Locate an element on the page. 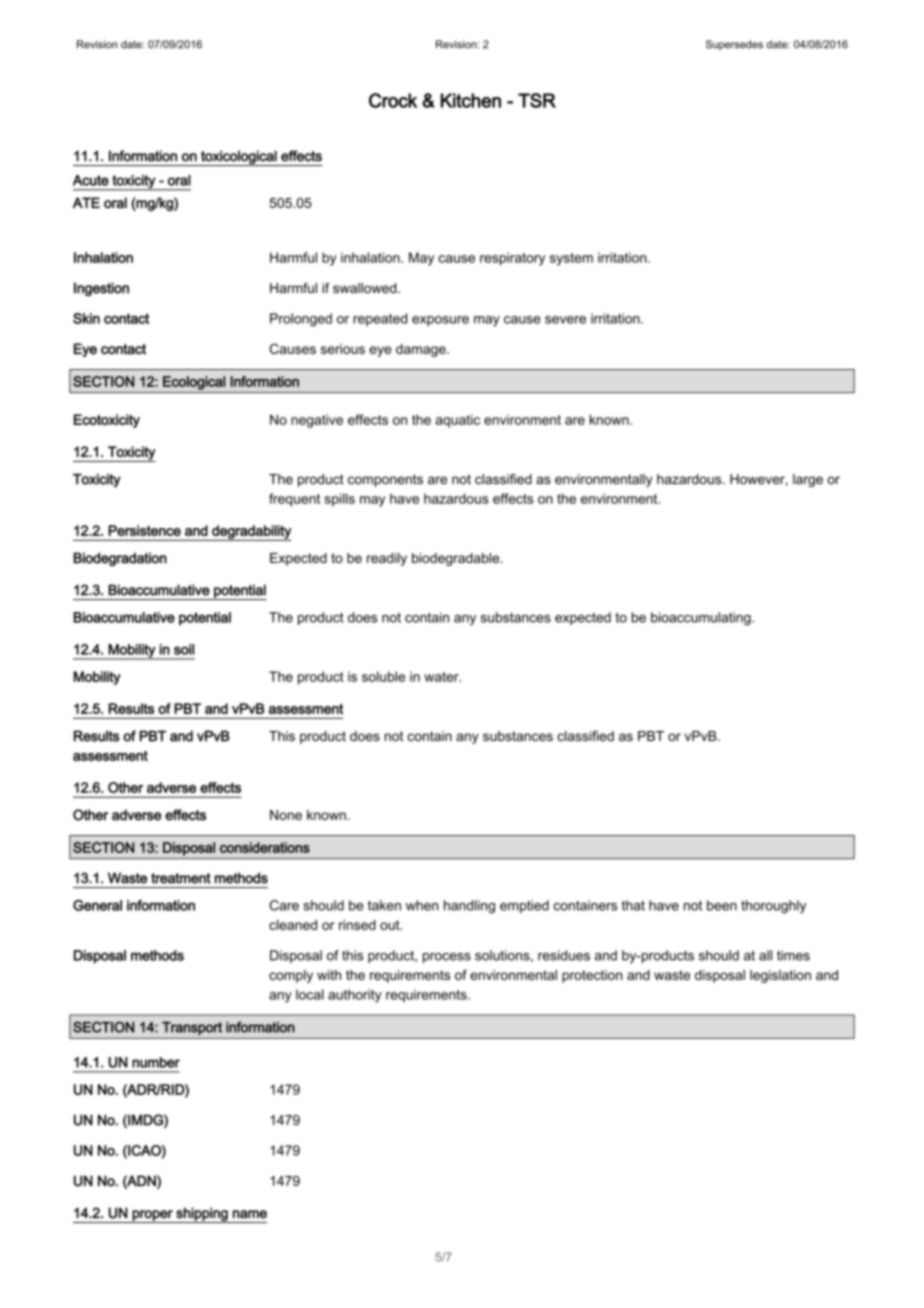  large is located at coordinates (808, 480).
